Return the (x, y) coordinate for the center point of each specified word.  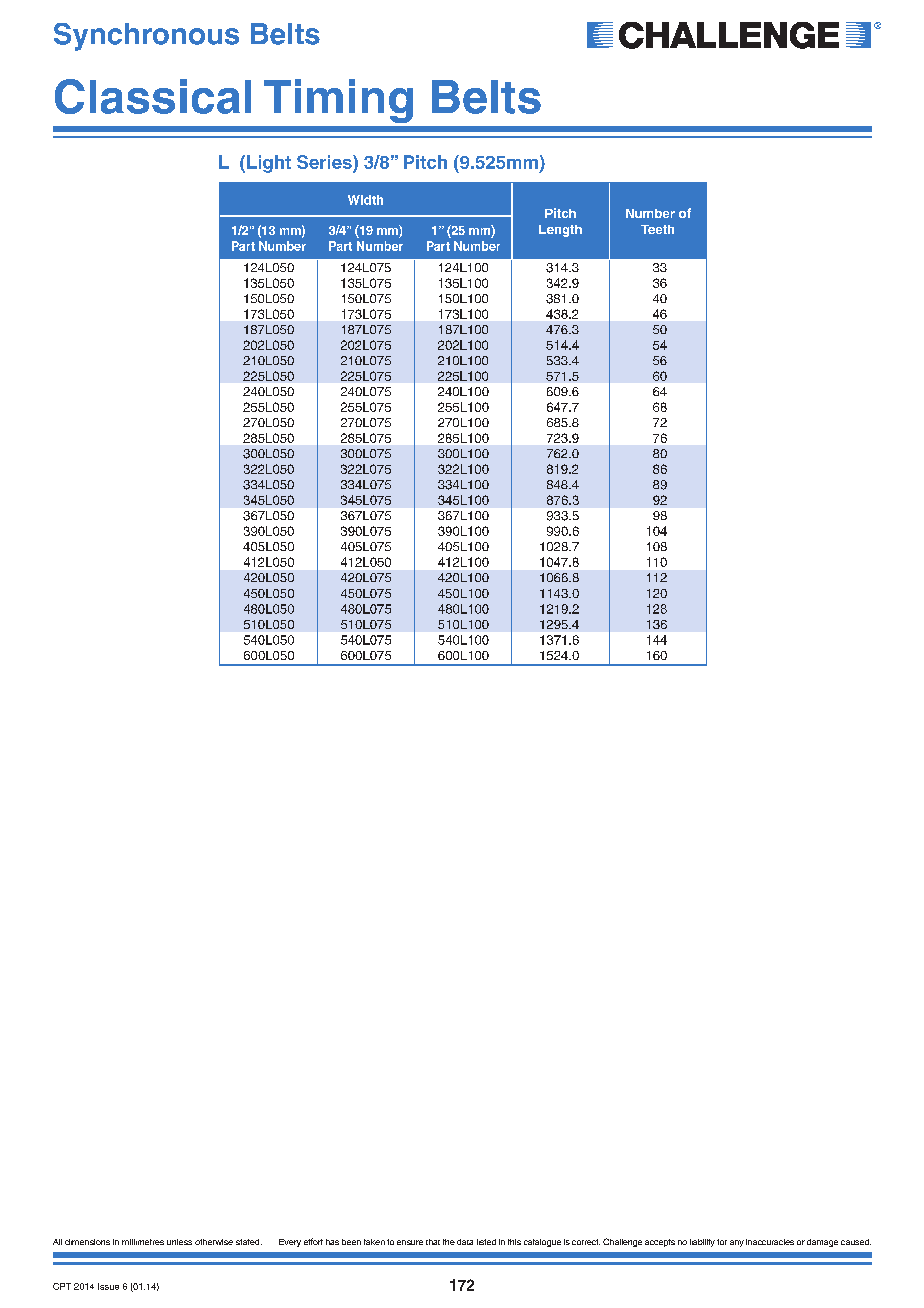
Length (560, 231)
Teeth (657, 229)
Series (325, 163)
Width (365, 200)
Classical (153, 96)
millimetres (143, 1242)
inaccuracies (770, 1242)
